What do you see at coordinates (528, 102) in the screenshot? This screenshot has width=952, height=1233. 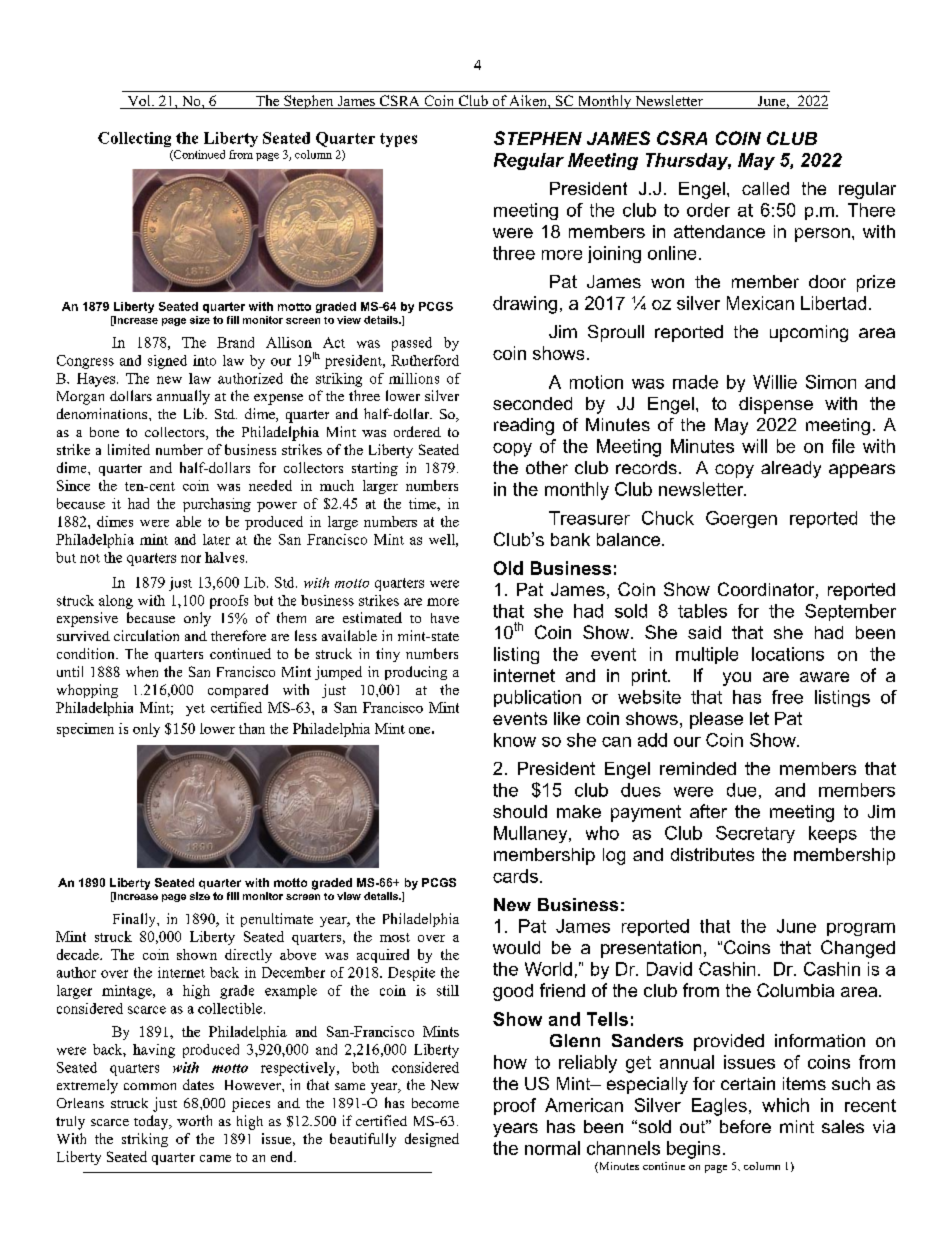 I see `Aiken` at bounding box center [528, 102].
